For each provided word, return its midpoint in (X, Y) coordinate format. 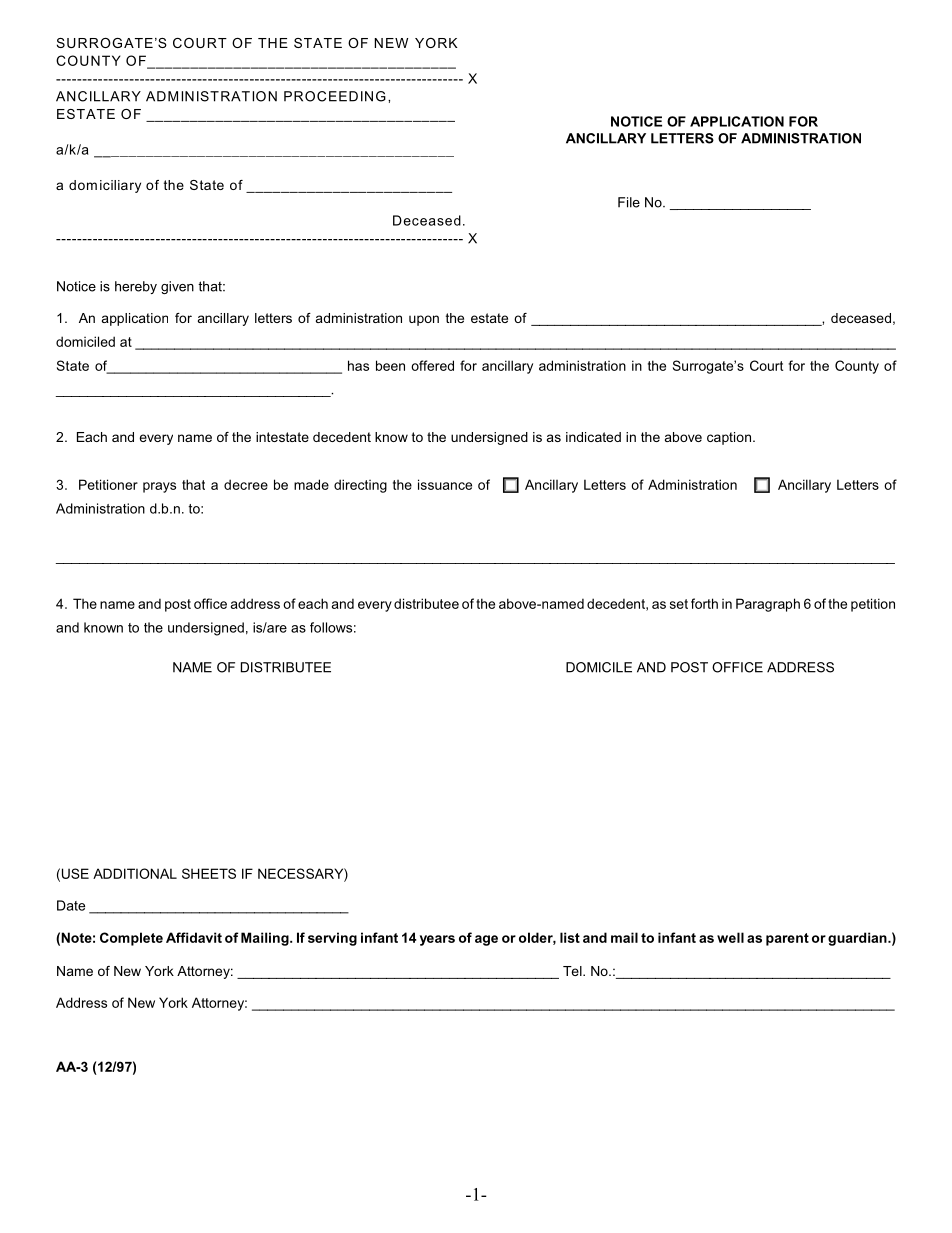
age (486, 940)
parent (787, 939)
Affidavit (194, 937)
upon (424, 320)
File (629, 202)
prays (159, 487)
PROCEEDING (335, 96)
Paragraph (768, 605)
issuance (445, 484)
